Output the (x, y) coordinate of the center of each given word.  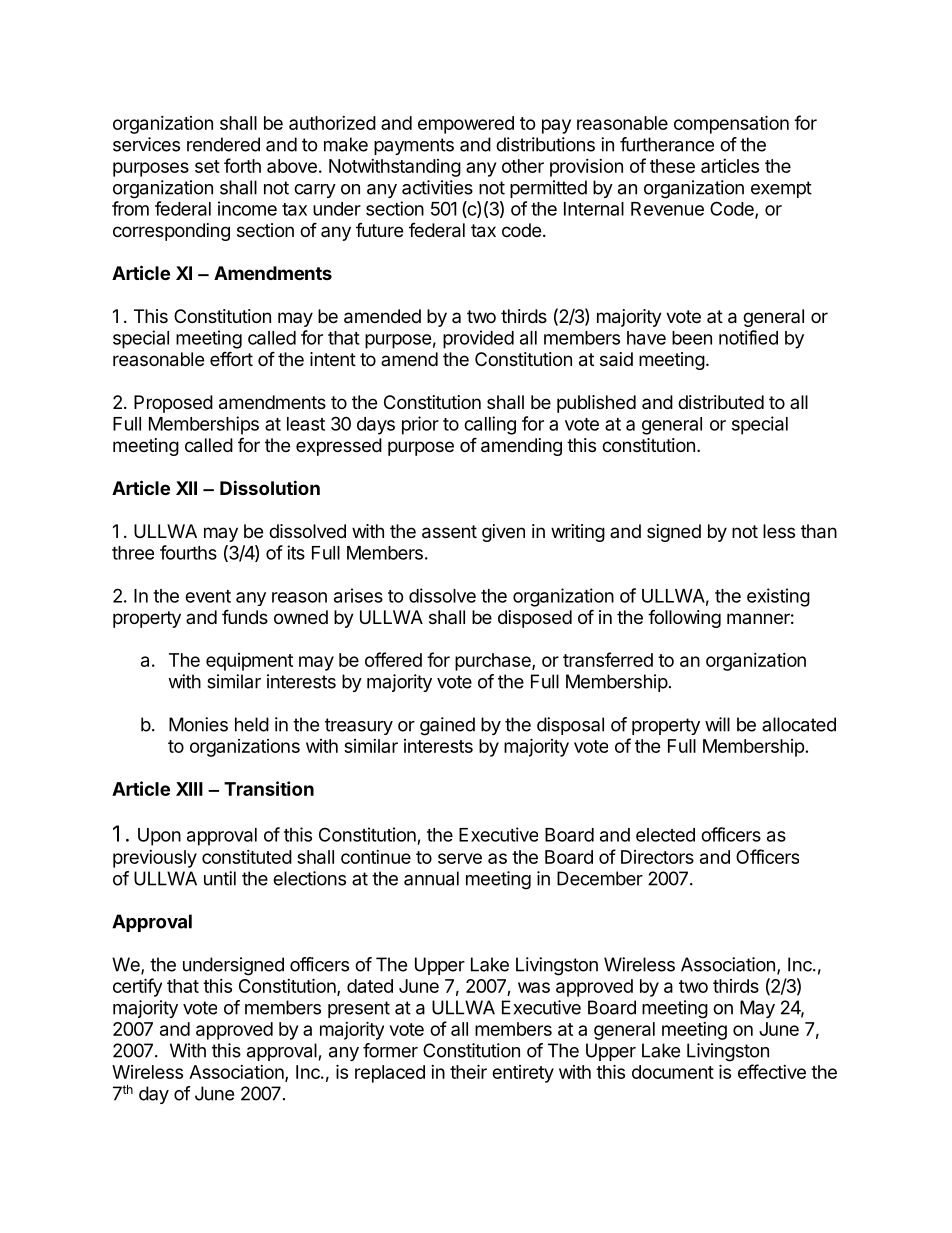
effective (772, 1071)
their (468, 1071)
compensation (731, 124)
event (208, 596)
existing (778, 597)
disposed (535, 619)
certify (137, 987)
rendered (223, 144)
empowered (466, 125)
